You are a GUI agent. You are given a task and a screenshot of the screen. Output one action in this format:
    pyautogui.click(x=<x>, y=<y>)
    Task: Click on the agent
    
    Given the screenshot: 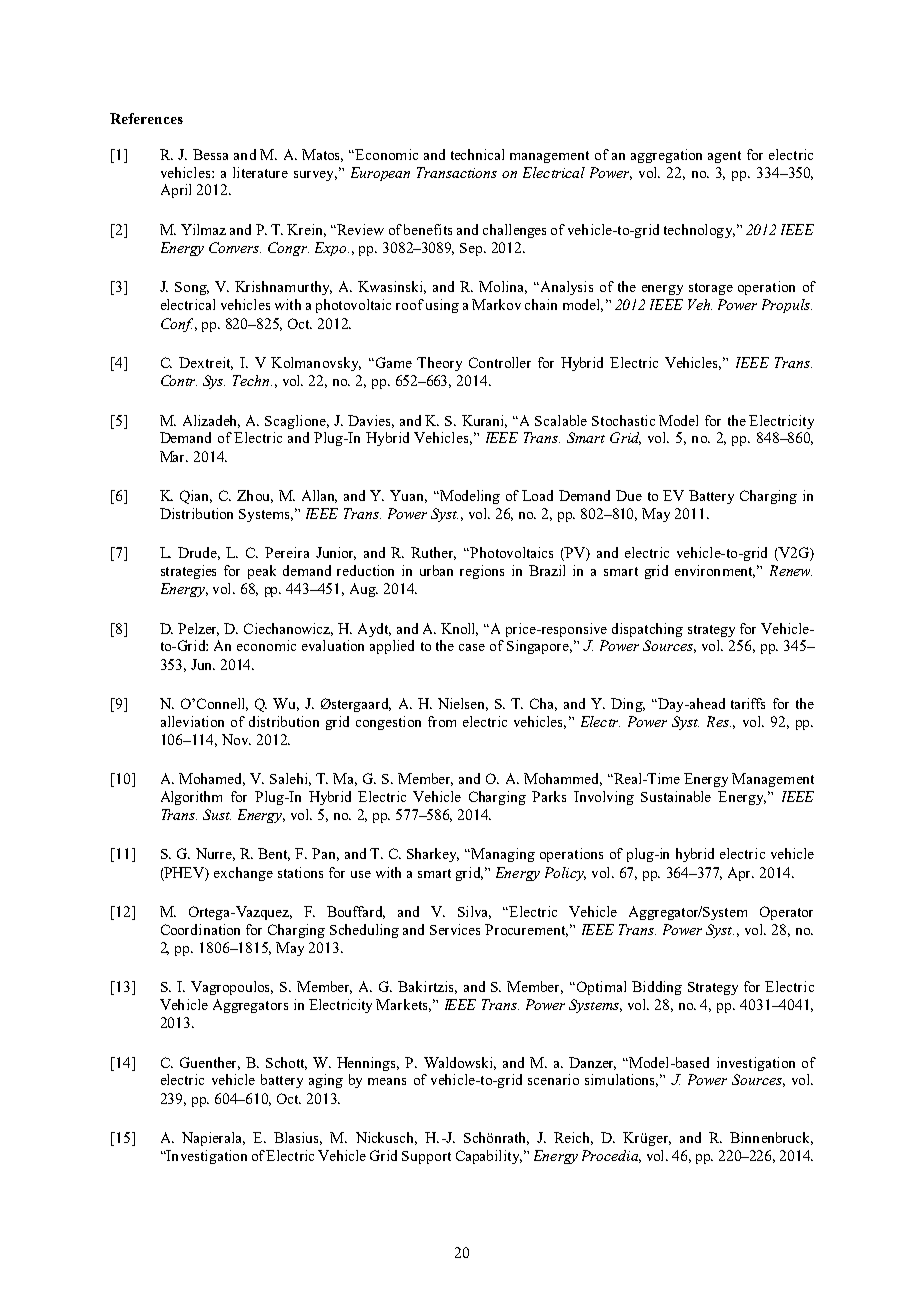 What is the action you would take?
    pyautogui.click(x=724, y=157)
